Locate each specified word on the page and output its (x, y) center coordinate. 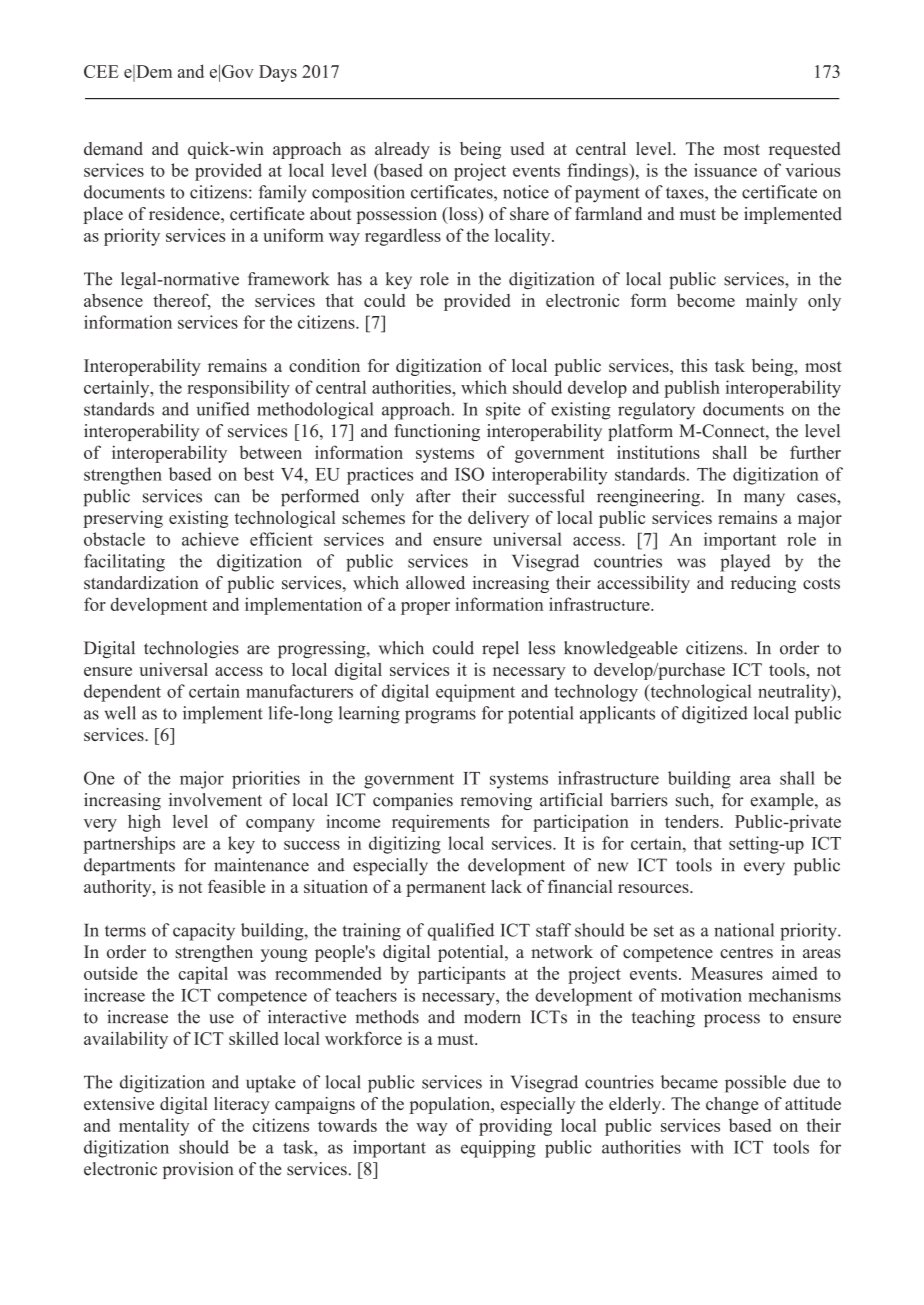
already (402, 150)
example (783, 801)
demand (113, 148)
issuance (725, 170)
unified (223, 409)
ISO (469, 474)
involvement (215, 800)
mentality (154, 1127)
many (764, 500)
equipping (498, 1149)
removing (496, 801)
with (707, 1147)
